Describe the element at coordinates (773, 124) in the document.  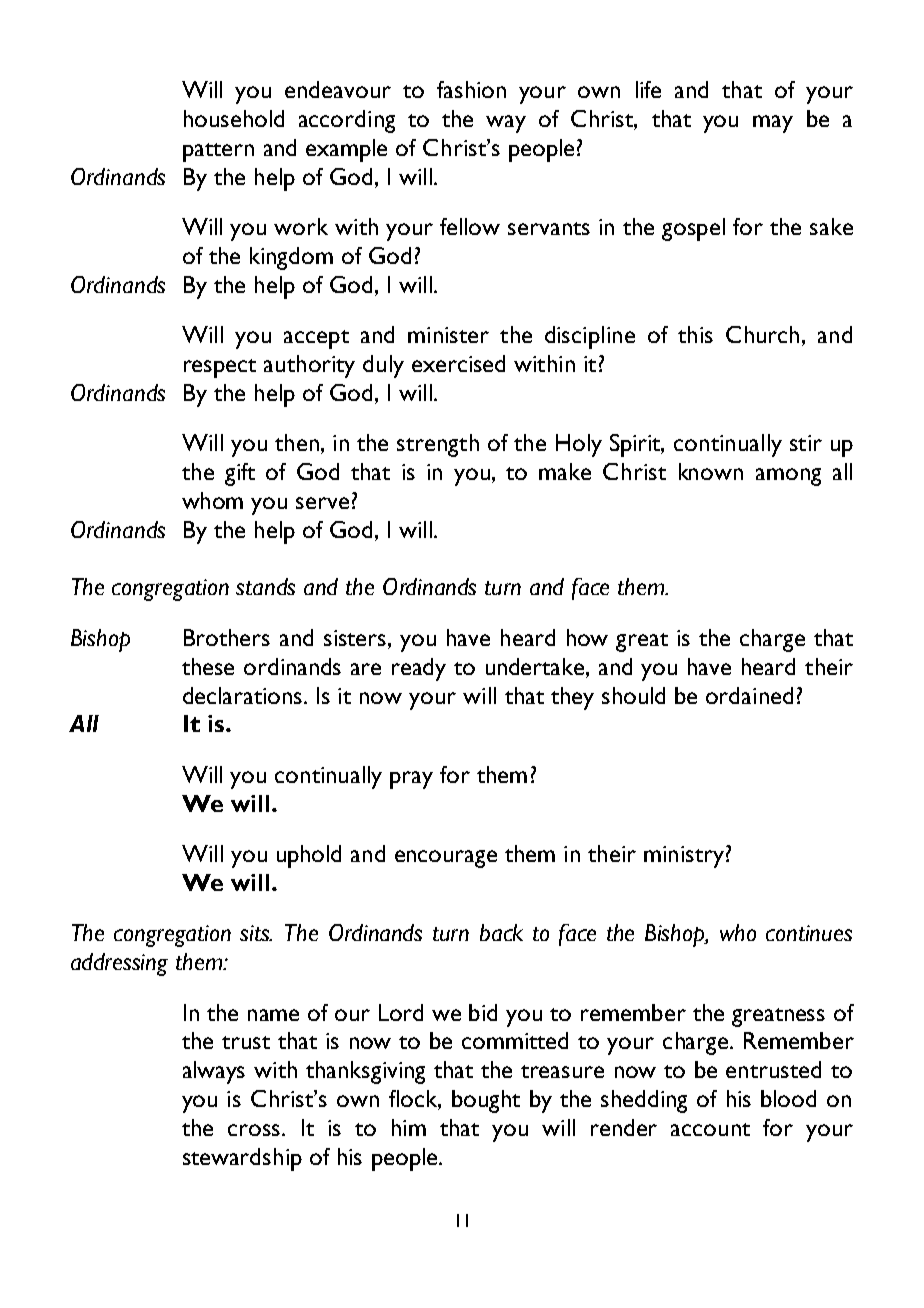
I see `may` at that location.
